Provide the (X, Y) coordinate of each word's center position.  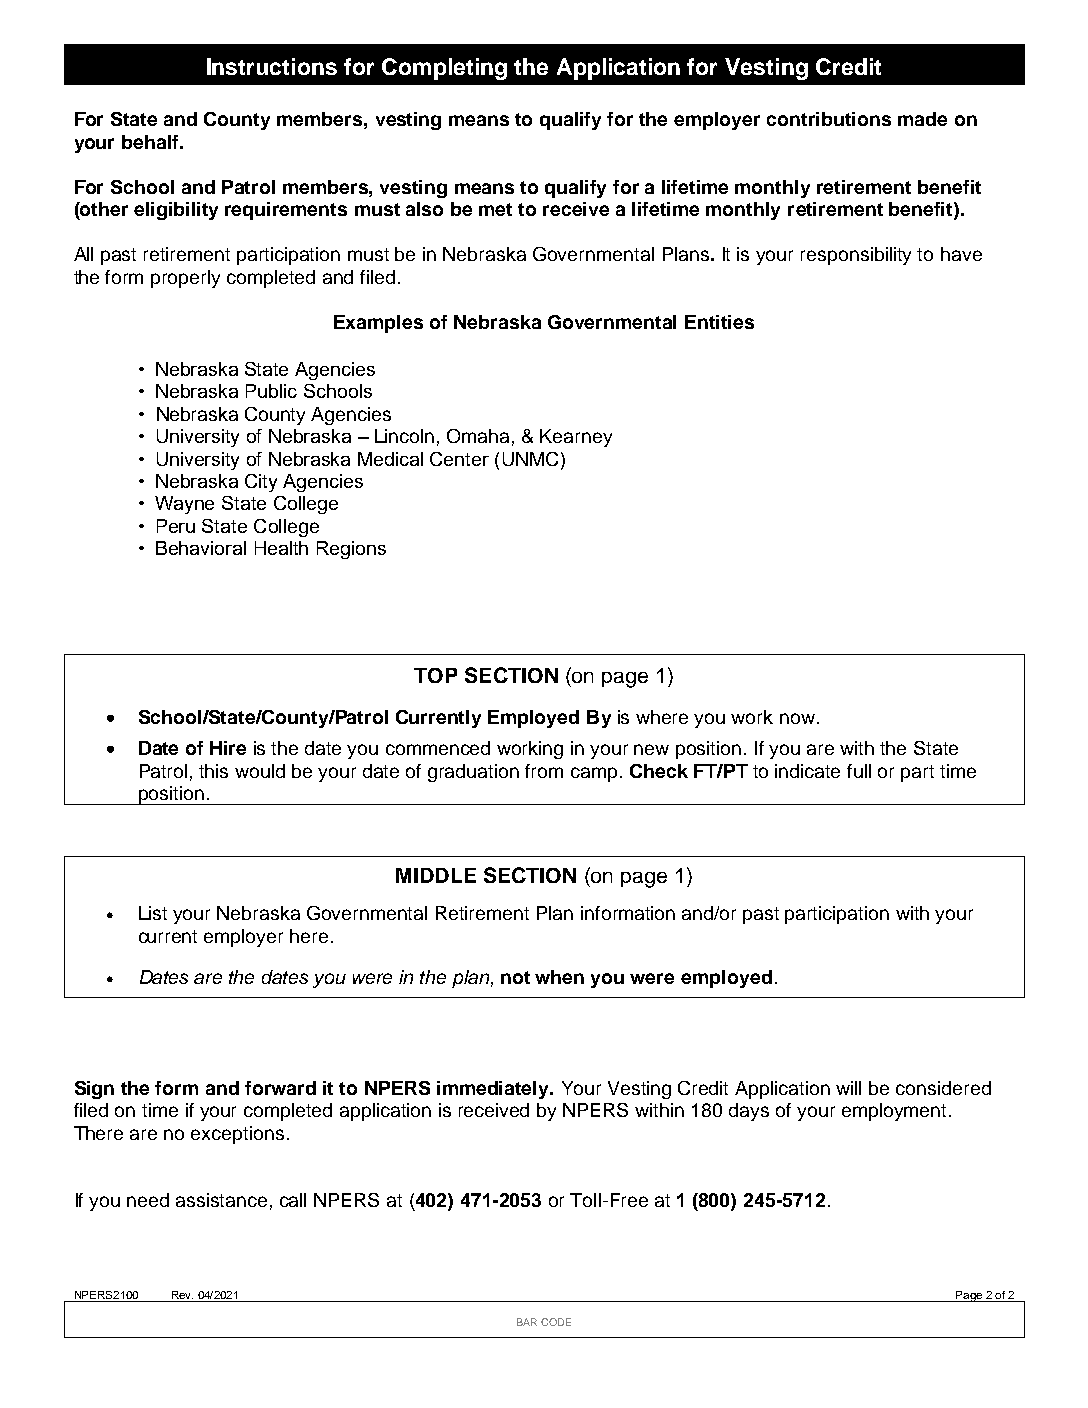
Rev (182, 1295)
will (848, 1088)
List (153, 913)
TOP (435, 675)
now (797, 718)
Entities (719, 322)
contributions (829, 119)
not (515, 977)
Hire (228, 748)
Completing (444, 69)
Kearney (576, 438)
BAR (527, 1322)
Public (271, 391)
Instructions (272, 66)
